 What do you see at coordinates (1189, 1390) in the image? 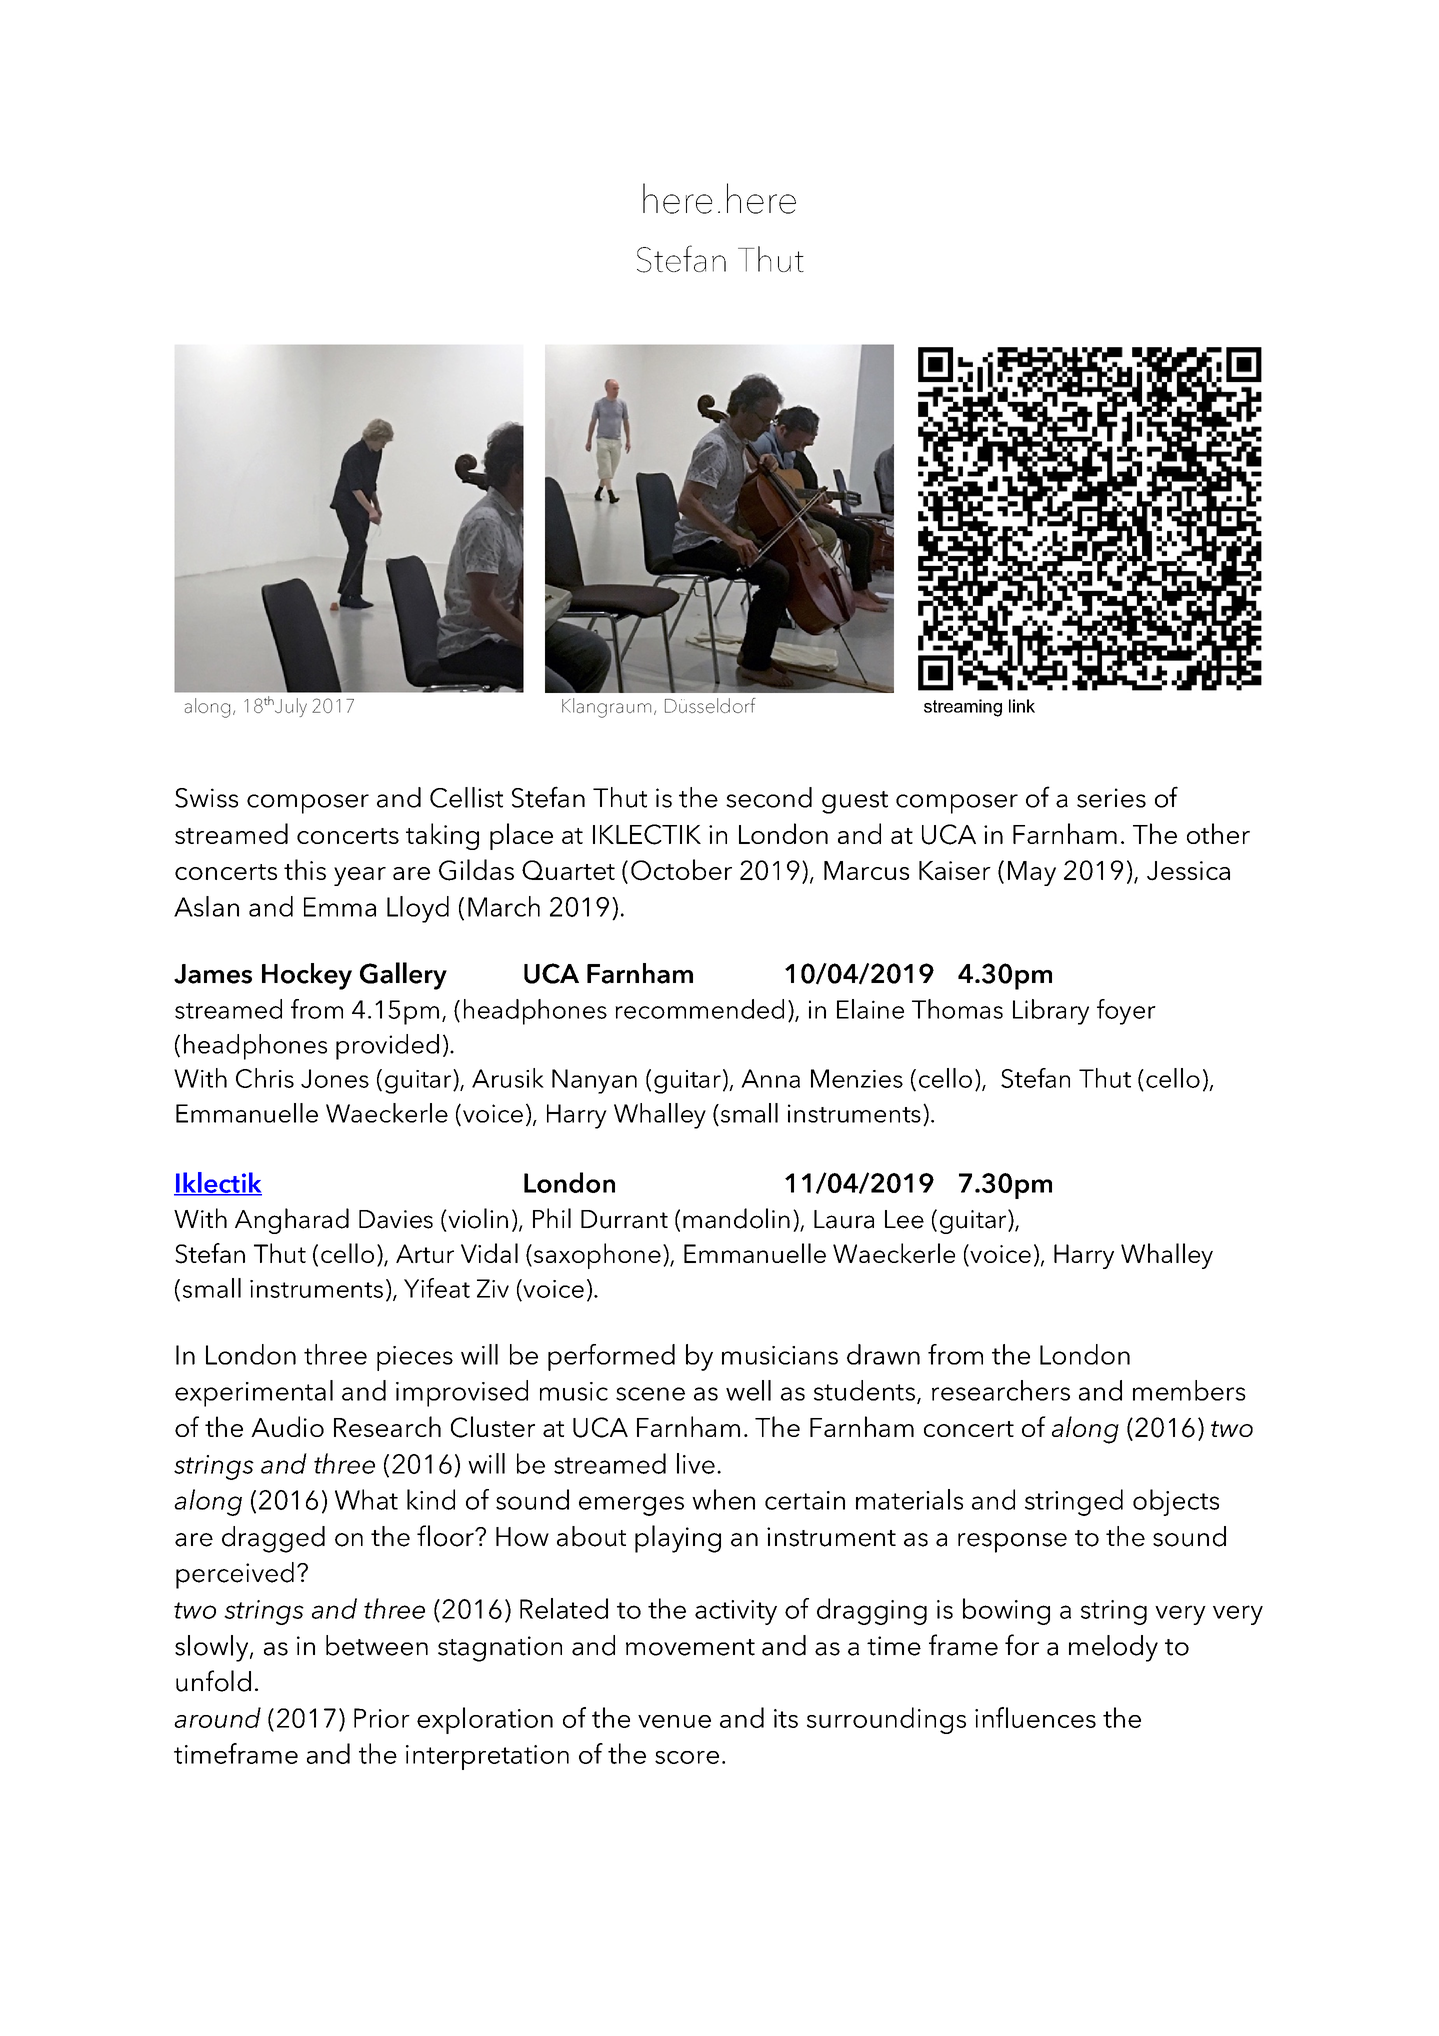
I see `members` at bounding box center [1189, 1390].
